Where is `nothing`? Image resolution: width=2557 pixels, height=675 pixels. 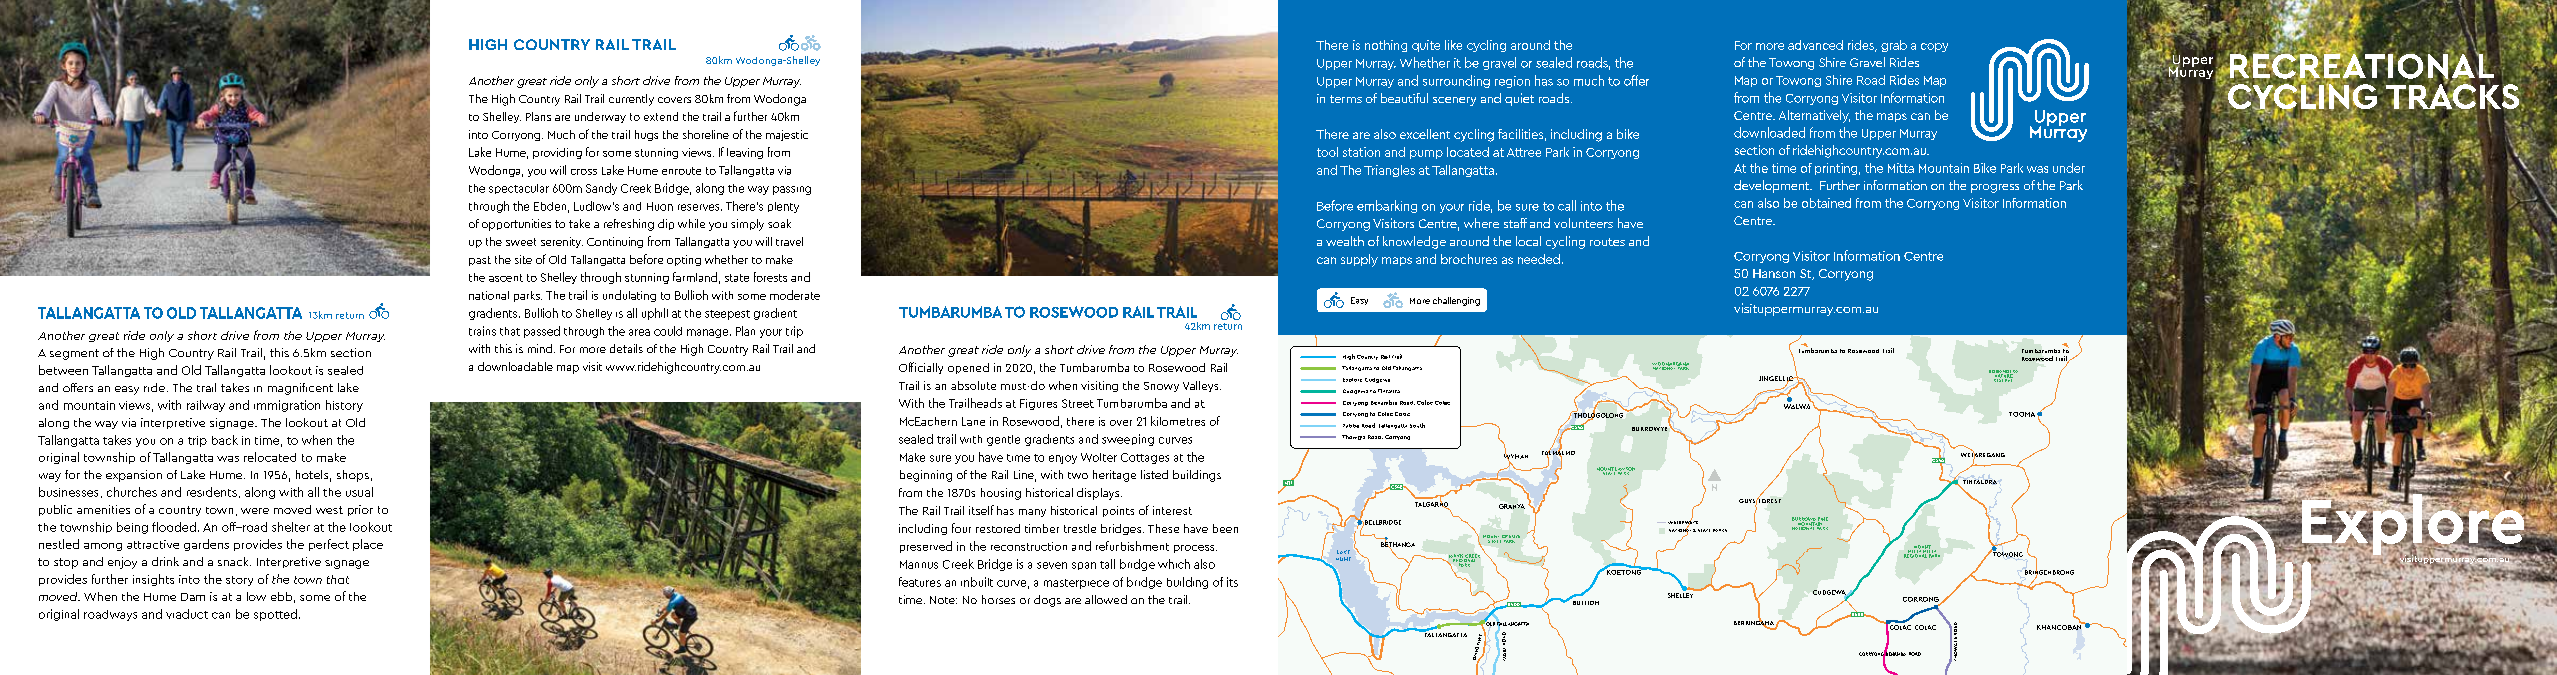
nothing is located at coordinates (1386, 46).
